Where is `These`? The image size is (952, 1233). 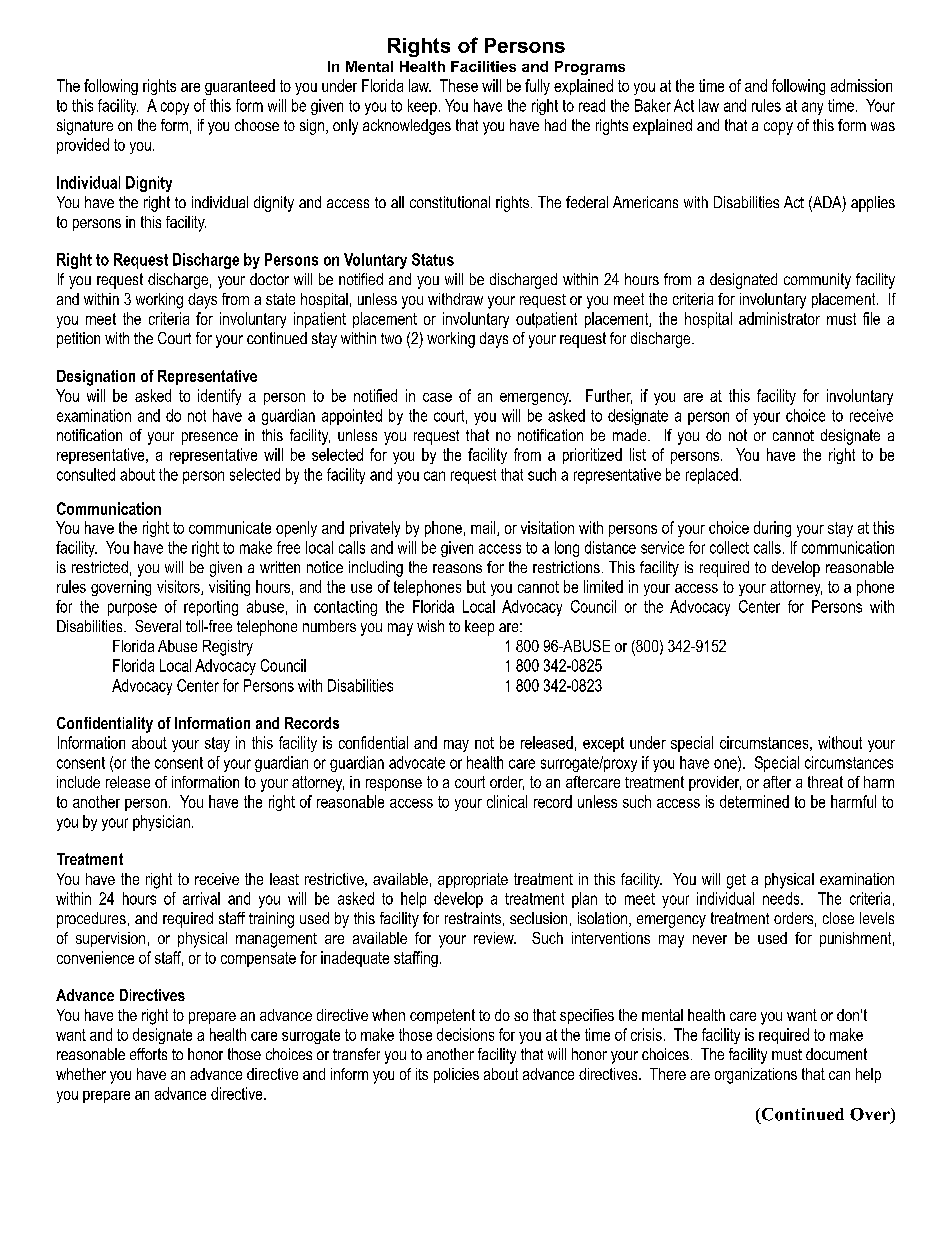
These is located at coordinates (459, 85).
